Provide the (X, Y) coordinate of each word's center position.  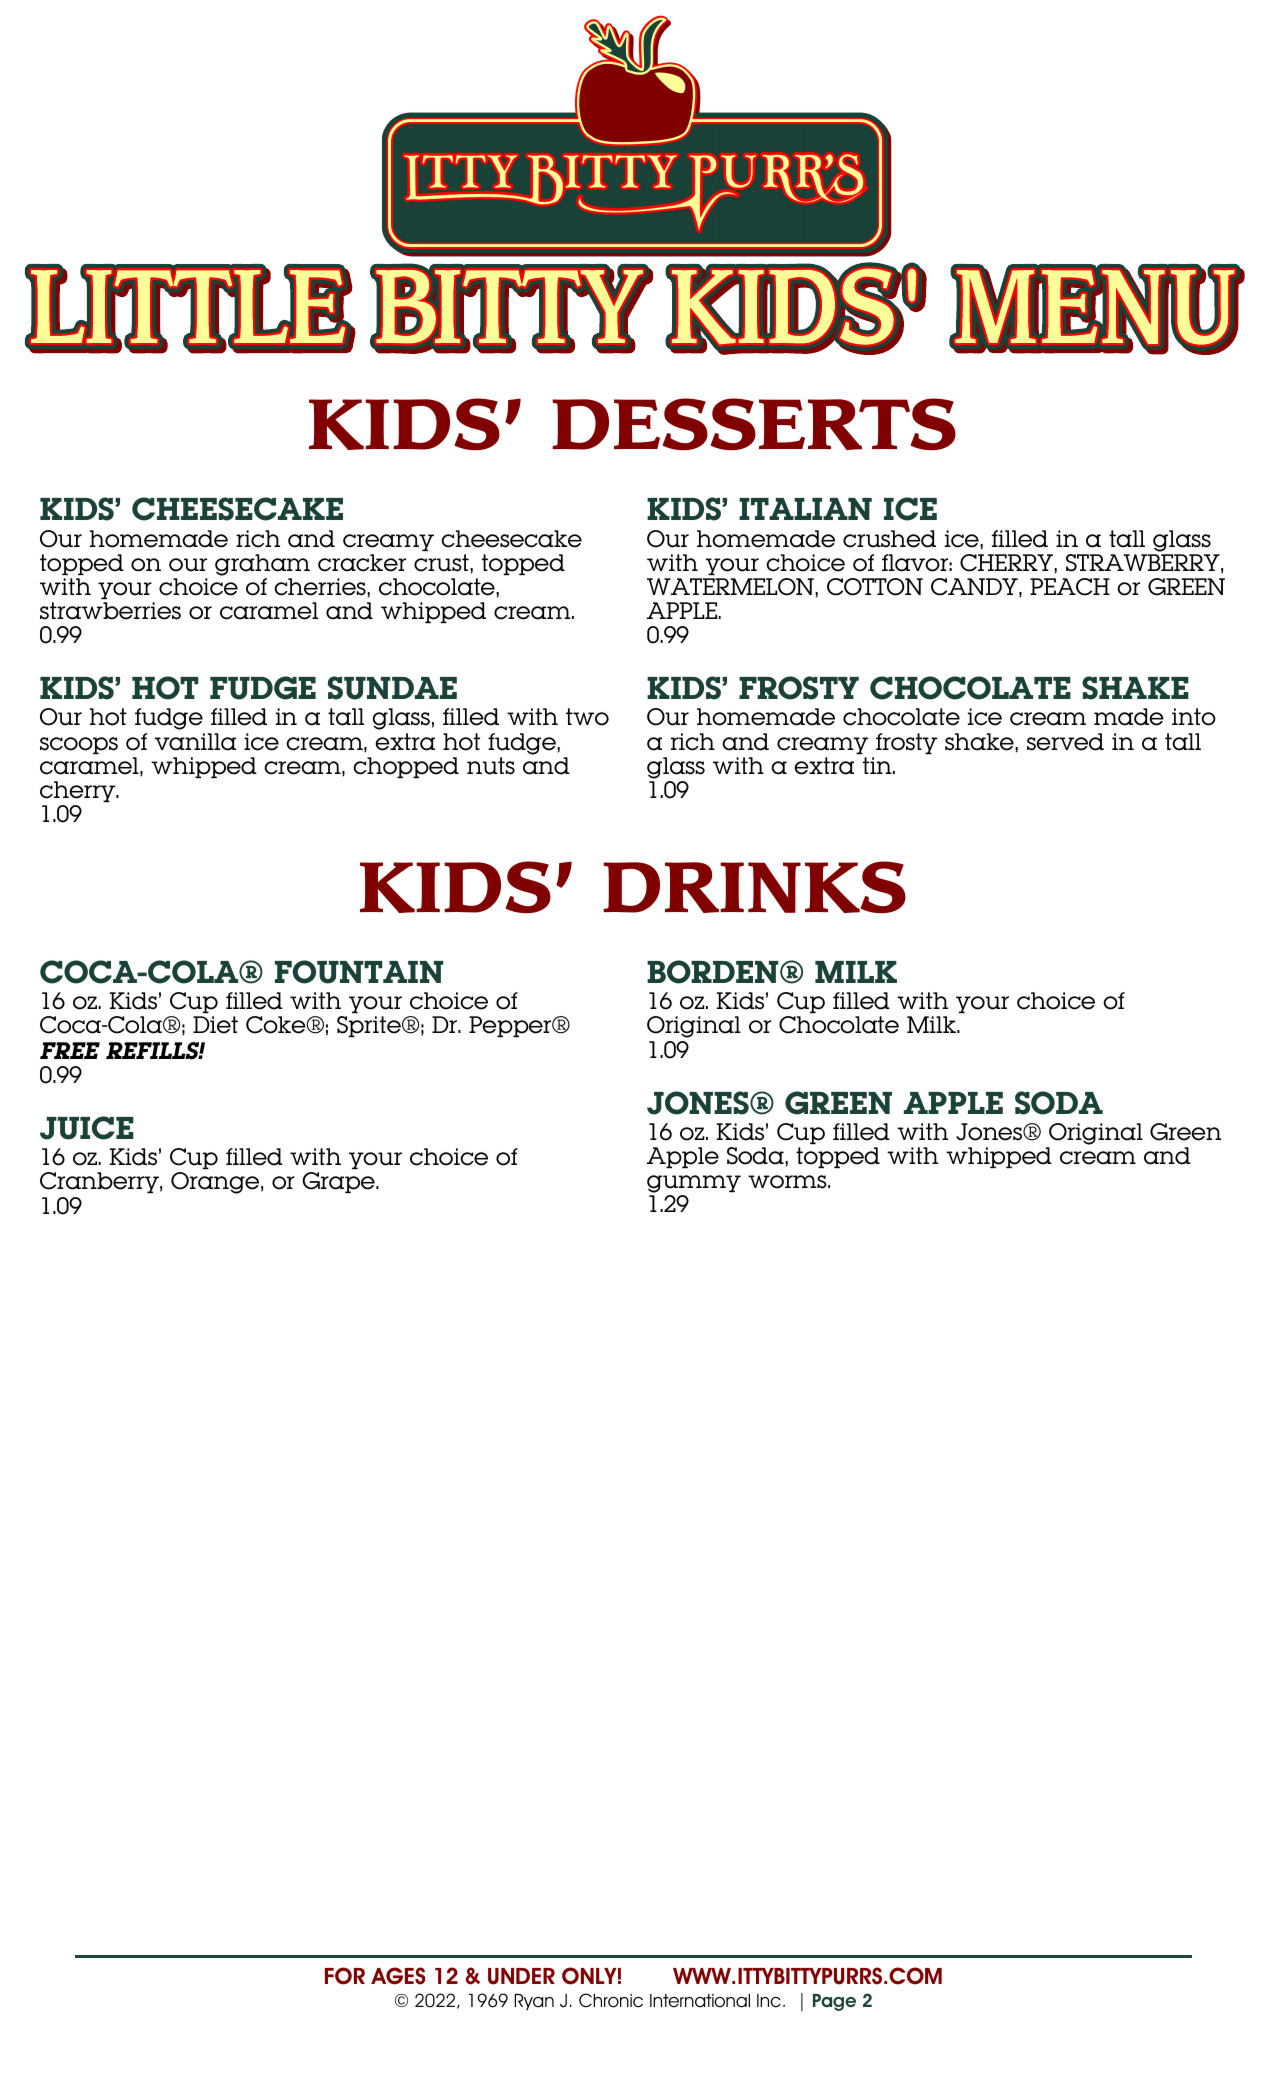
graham (262, 565)
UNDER (521, 1976)
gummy (694, 1185)
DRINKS (754, 887)
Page (834, 2002)
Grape (339, 1182)
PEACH (1070, 587)
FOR (345, 1976)
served (1065, 742)
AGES (398, 1976)
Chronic (611, 2000)
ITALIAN (805, 509)
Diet (215, 1025)
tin (878, 765)
